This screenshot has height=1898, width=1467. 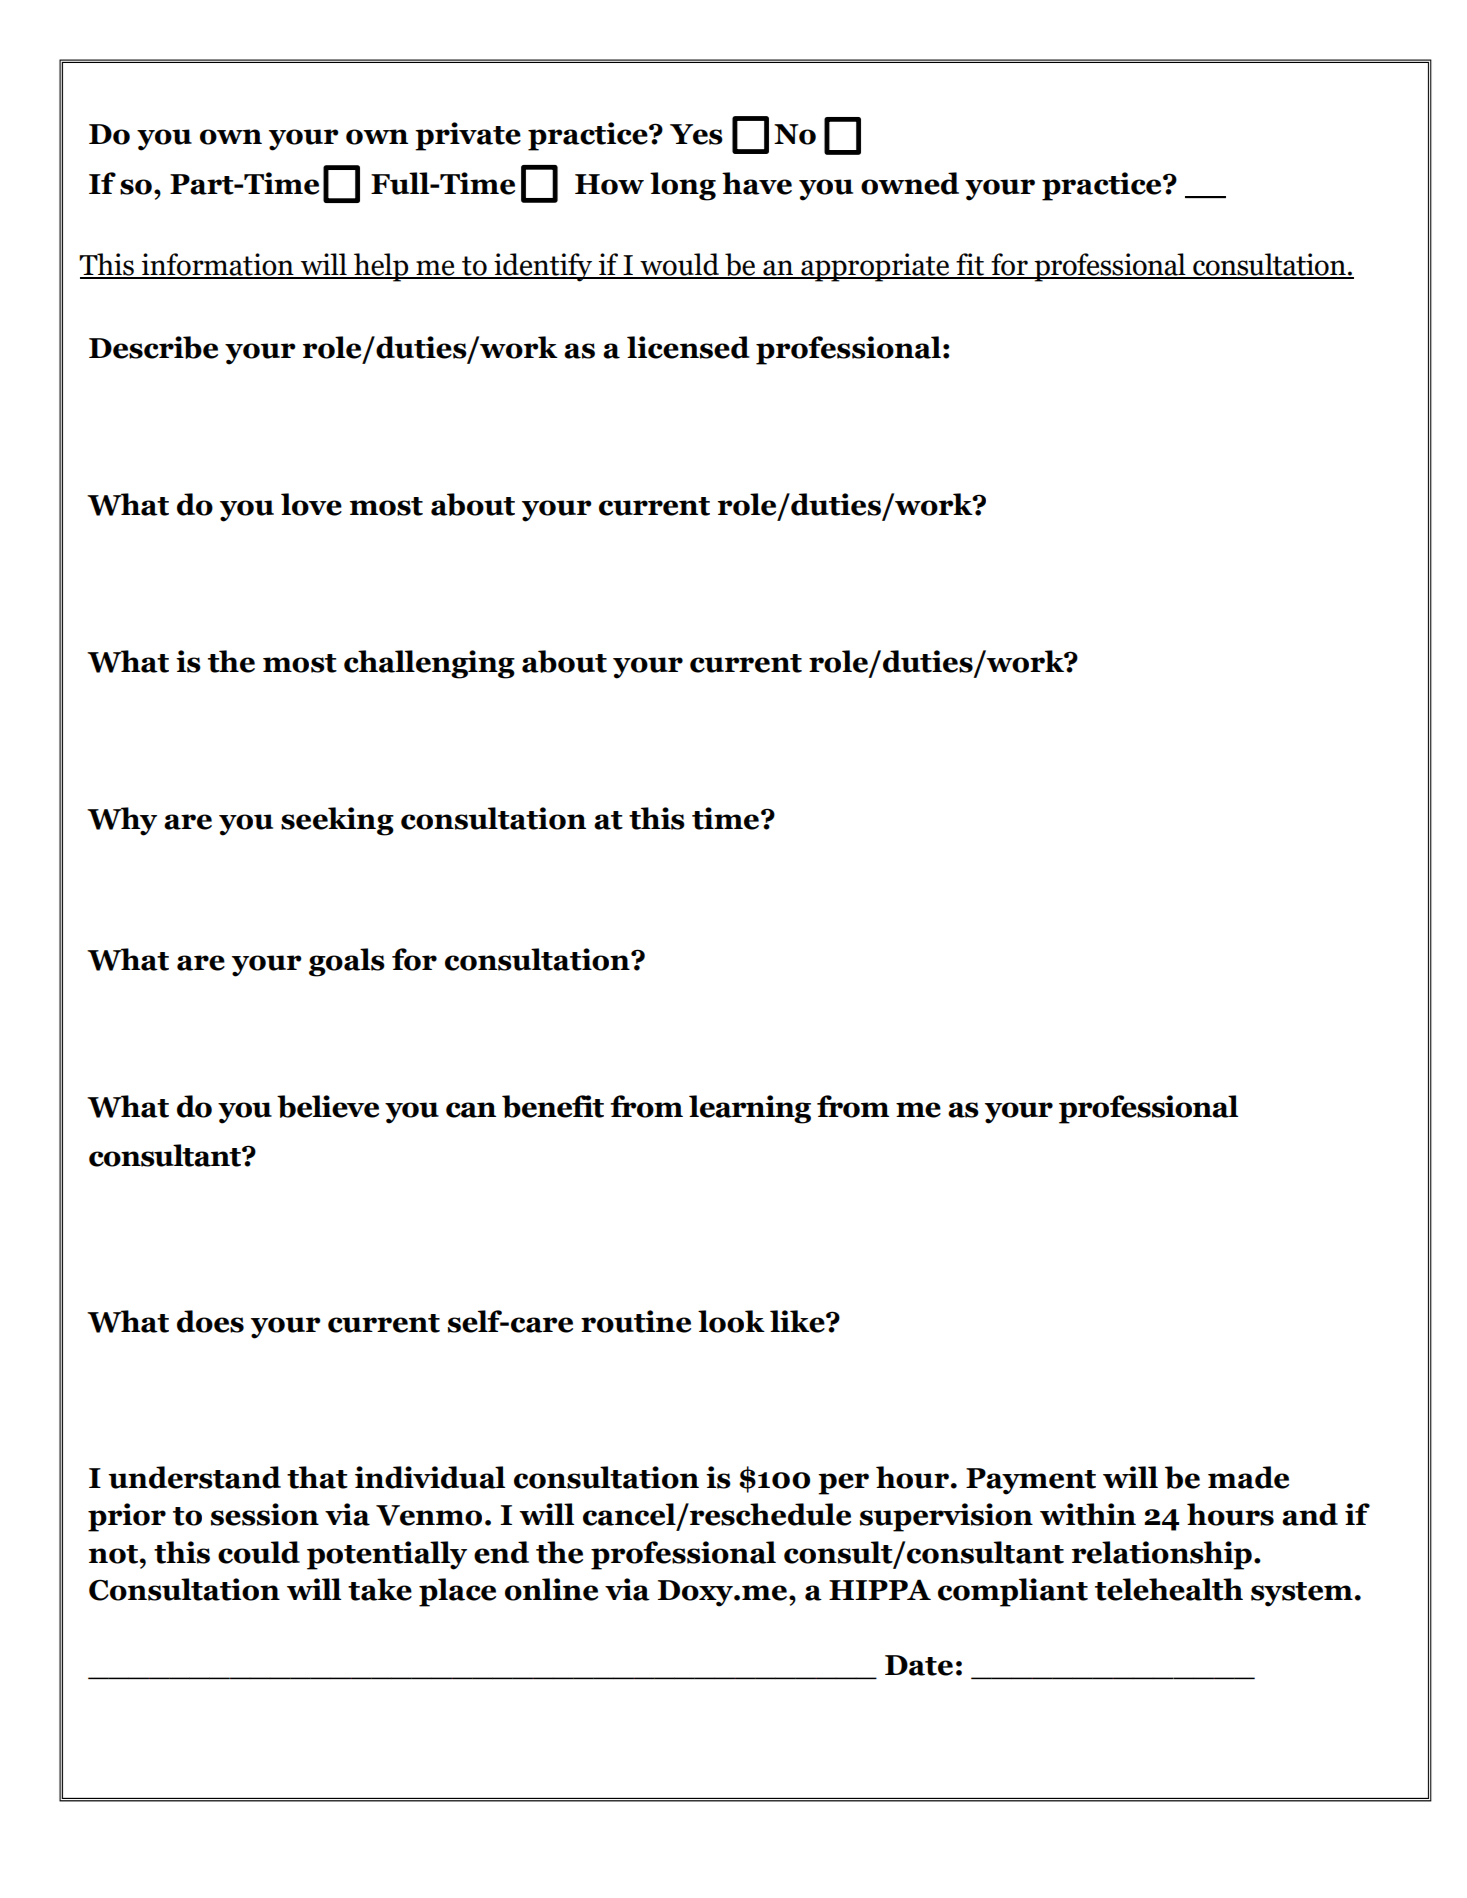 What do you see at coordinates (910, 183) in the screenshot?
I see `owned` at bounding box center [910, 183].
